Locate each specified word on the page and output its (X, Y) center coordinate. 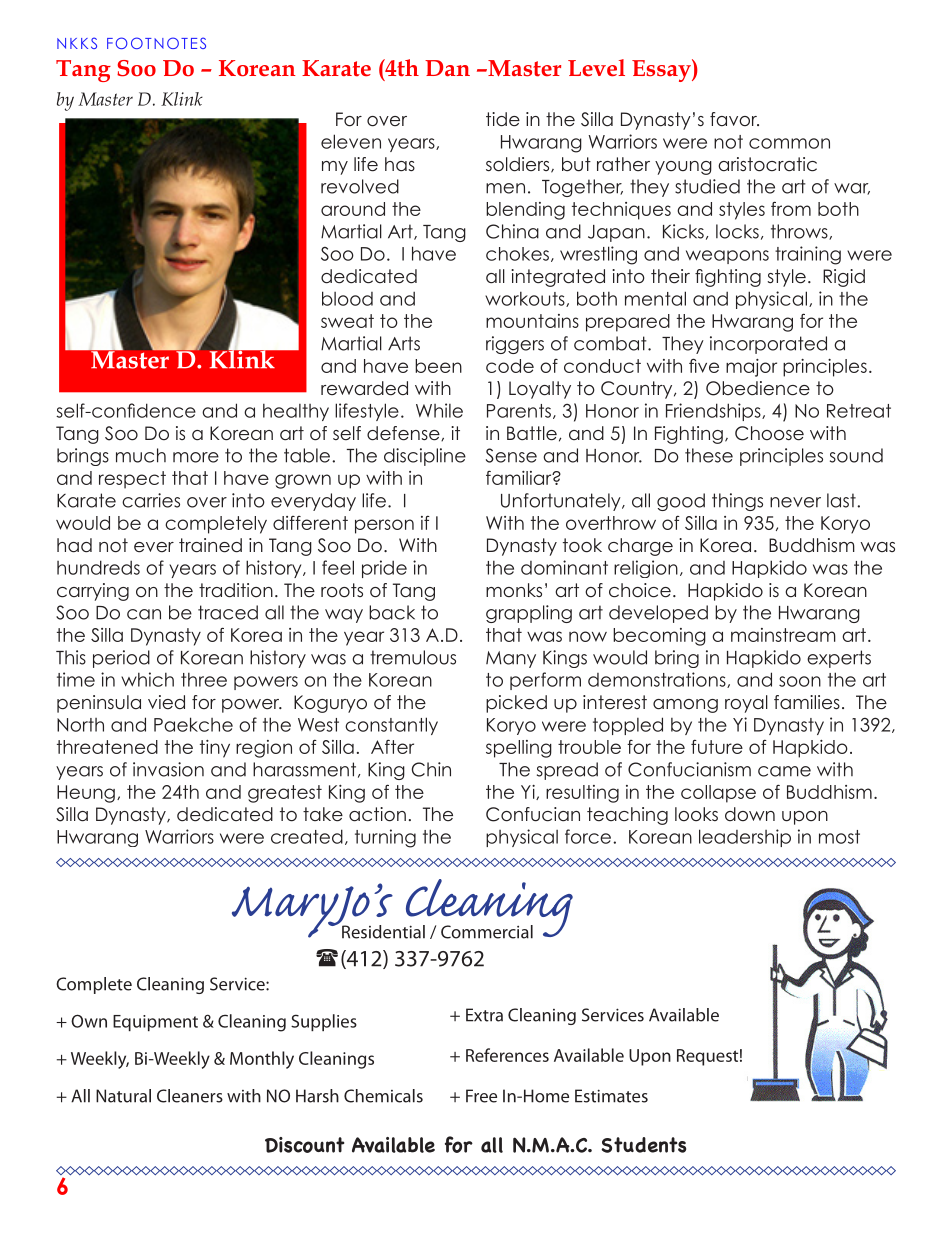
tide (503, 119)
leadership (745, 838)
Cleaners (190, 1096)
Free (481, 1096)
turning (385, 838)
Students (643, 1145)
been (438, 366)
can (144, 614)
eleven (351, 141)
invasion (168, 769)
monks (514, 590)
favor (734, 119)
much (141, 455)
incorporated (768, 345)
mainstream (783, 635)
